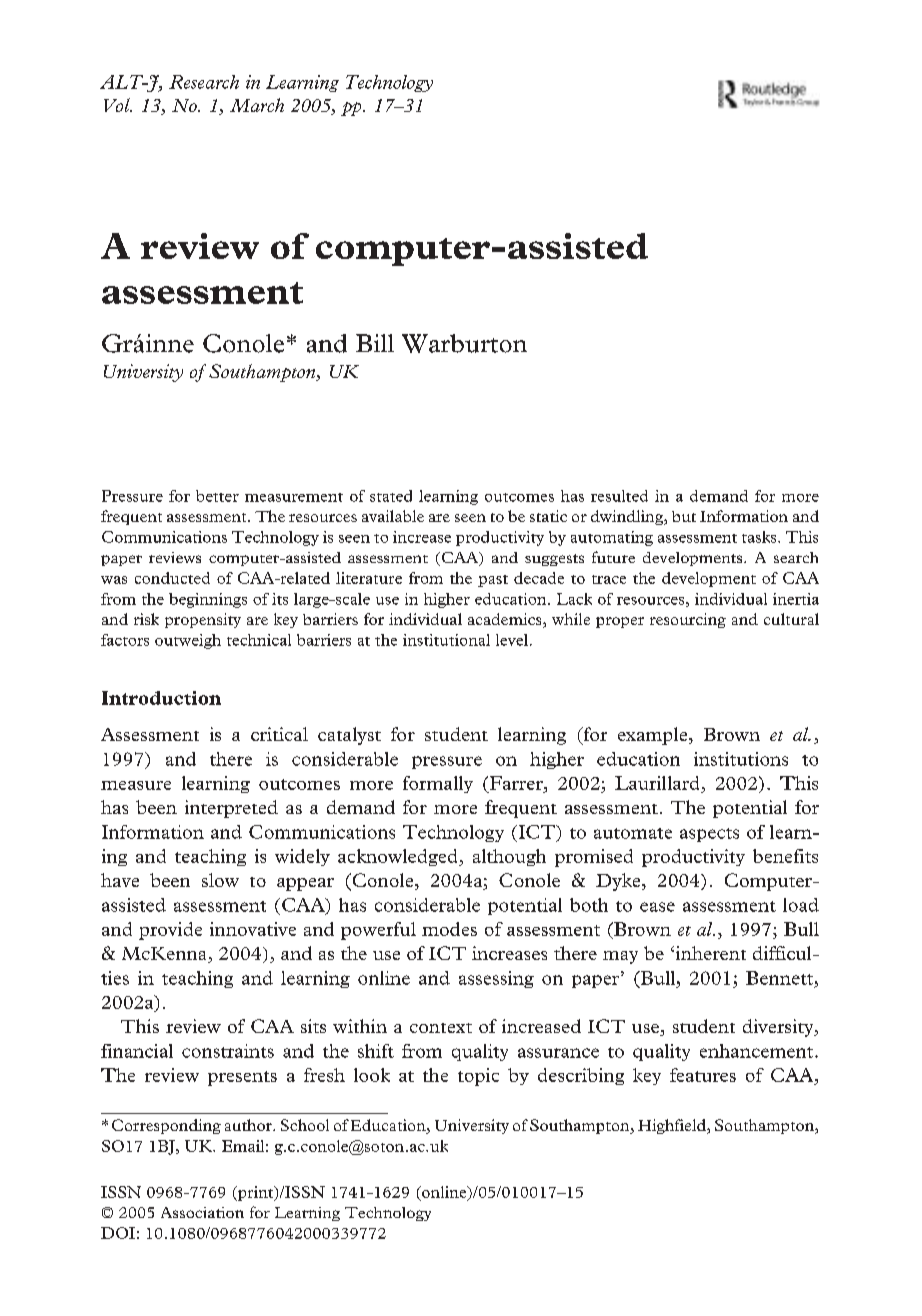  Describe the element at coordinates (220, 880) in the page. I see `slow` at that location.
